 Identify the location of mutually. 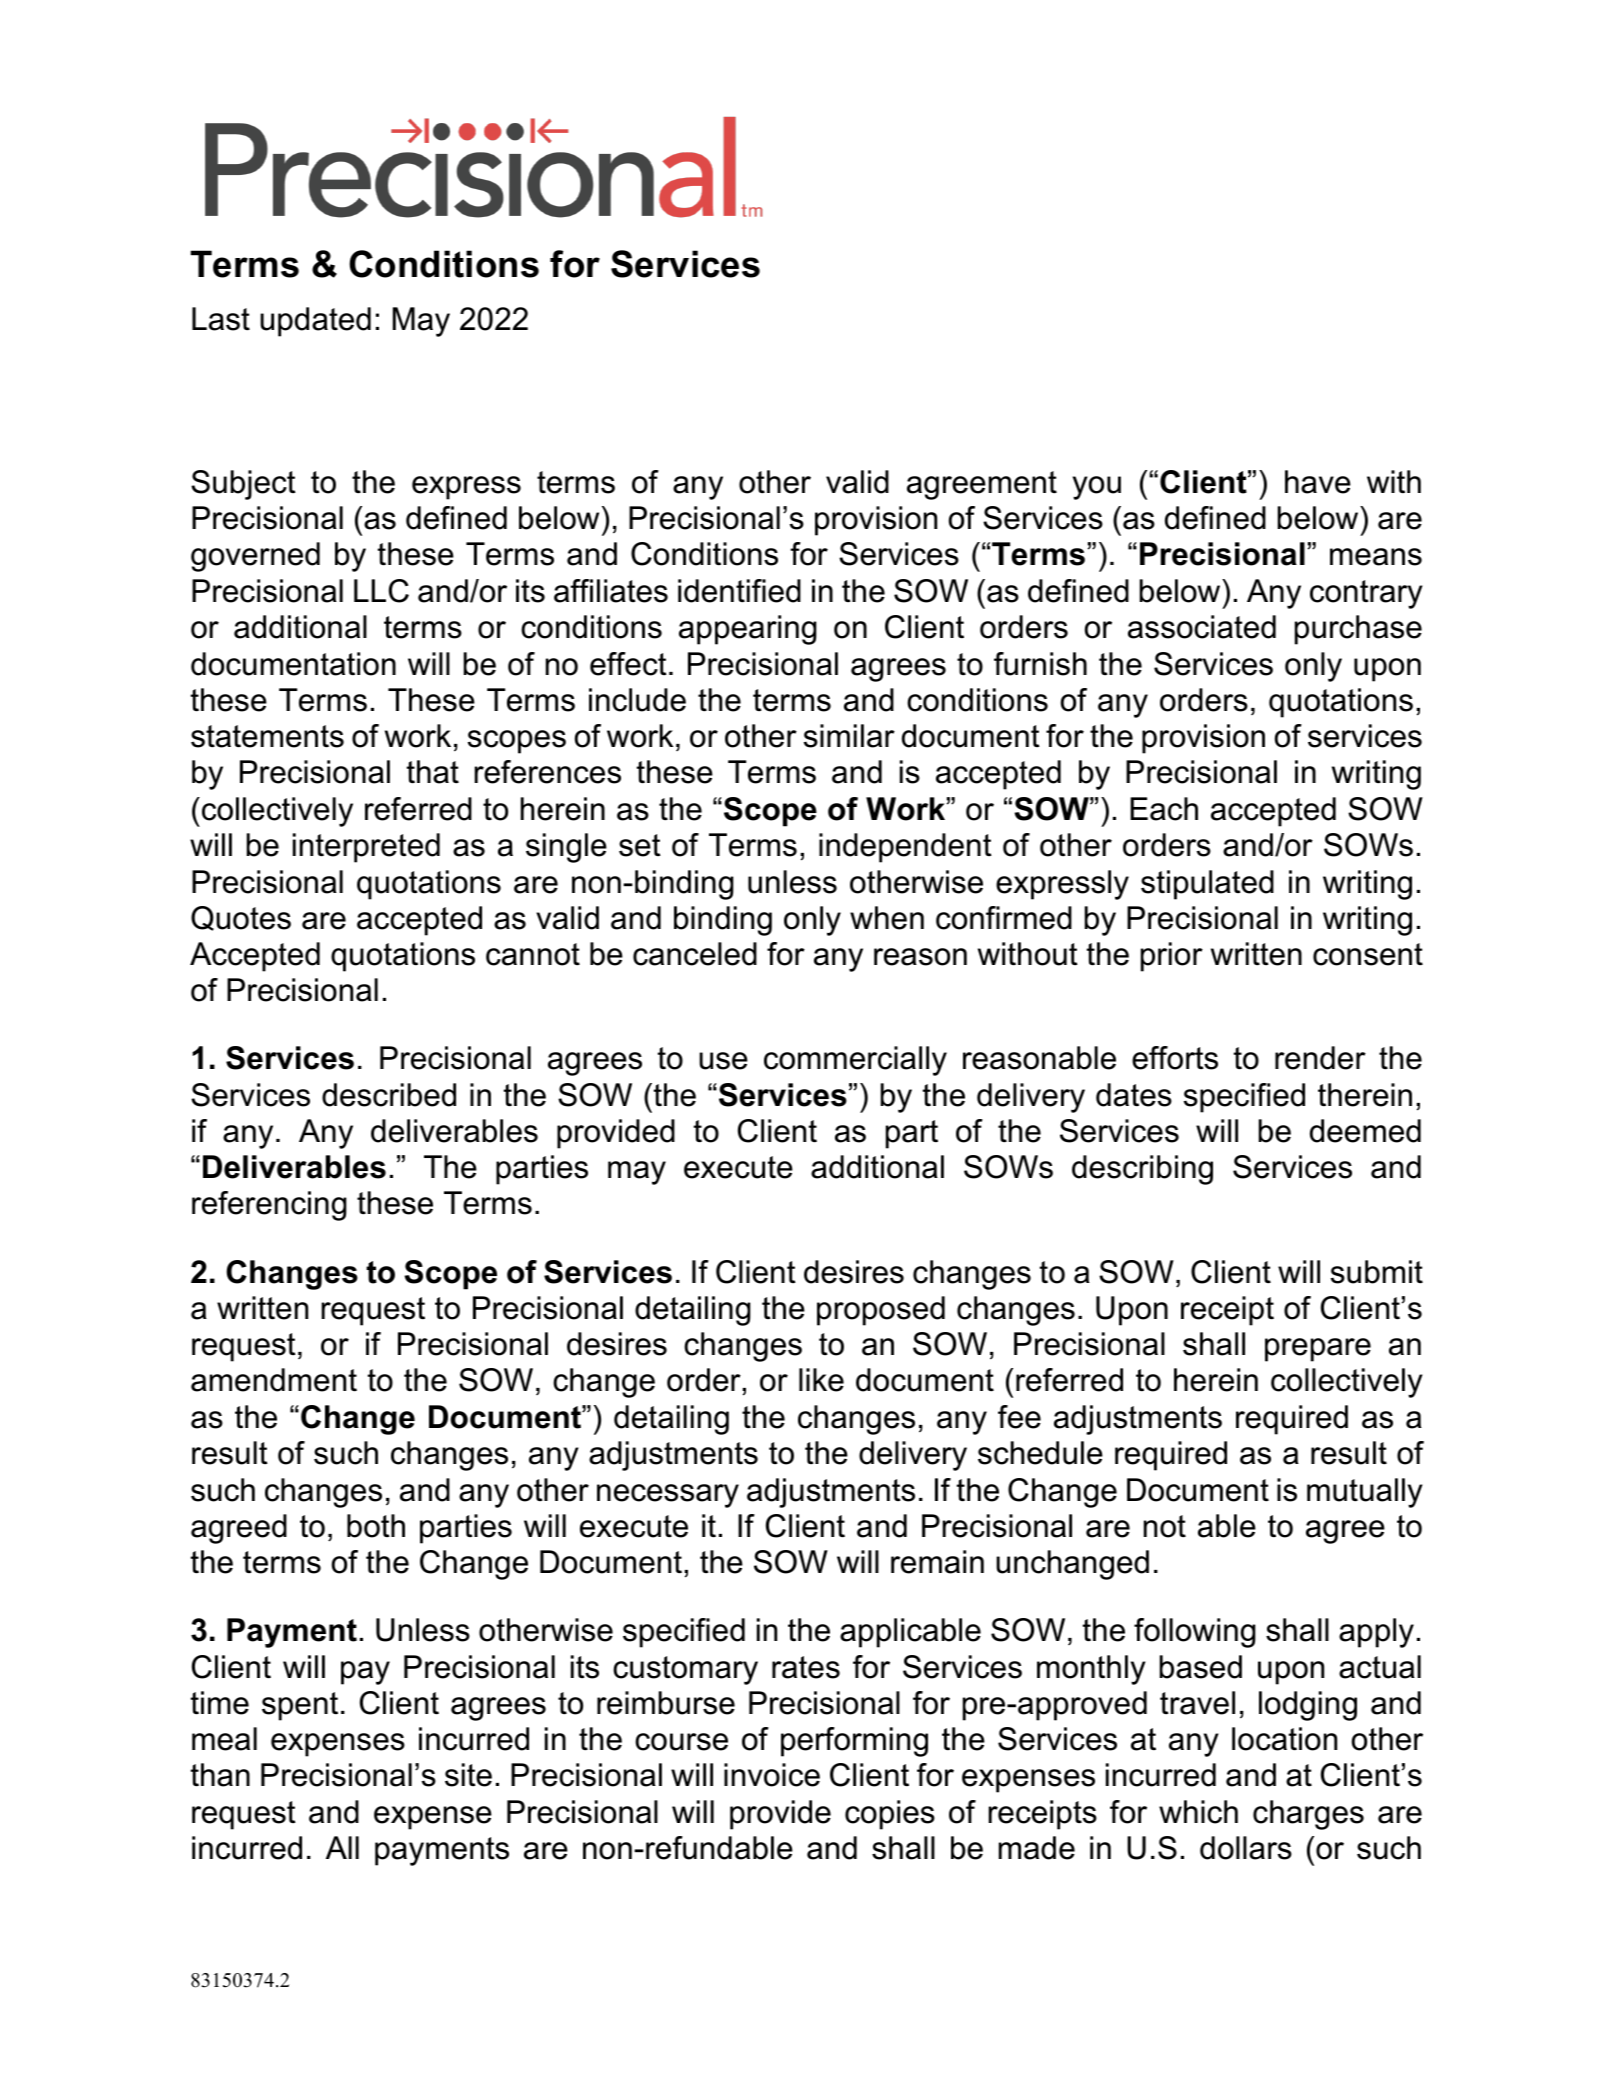
(1365, 1493).
